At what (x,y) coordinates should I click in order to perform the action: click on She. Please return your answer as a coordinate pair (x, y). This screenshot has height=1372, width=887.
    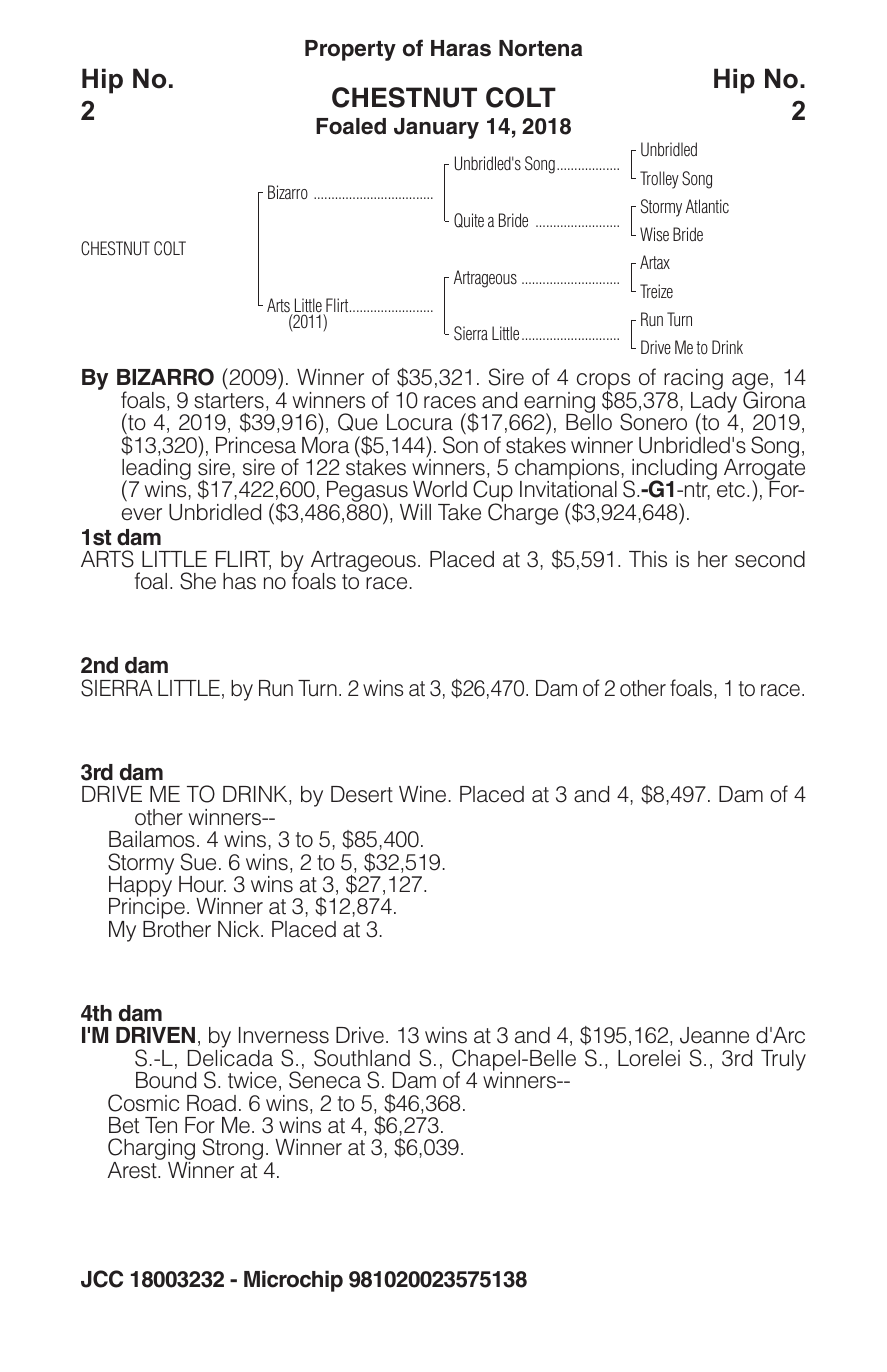
    Looking at the image, I should click on (198, 581).
